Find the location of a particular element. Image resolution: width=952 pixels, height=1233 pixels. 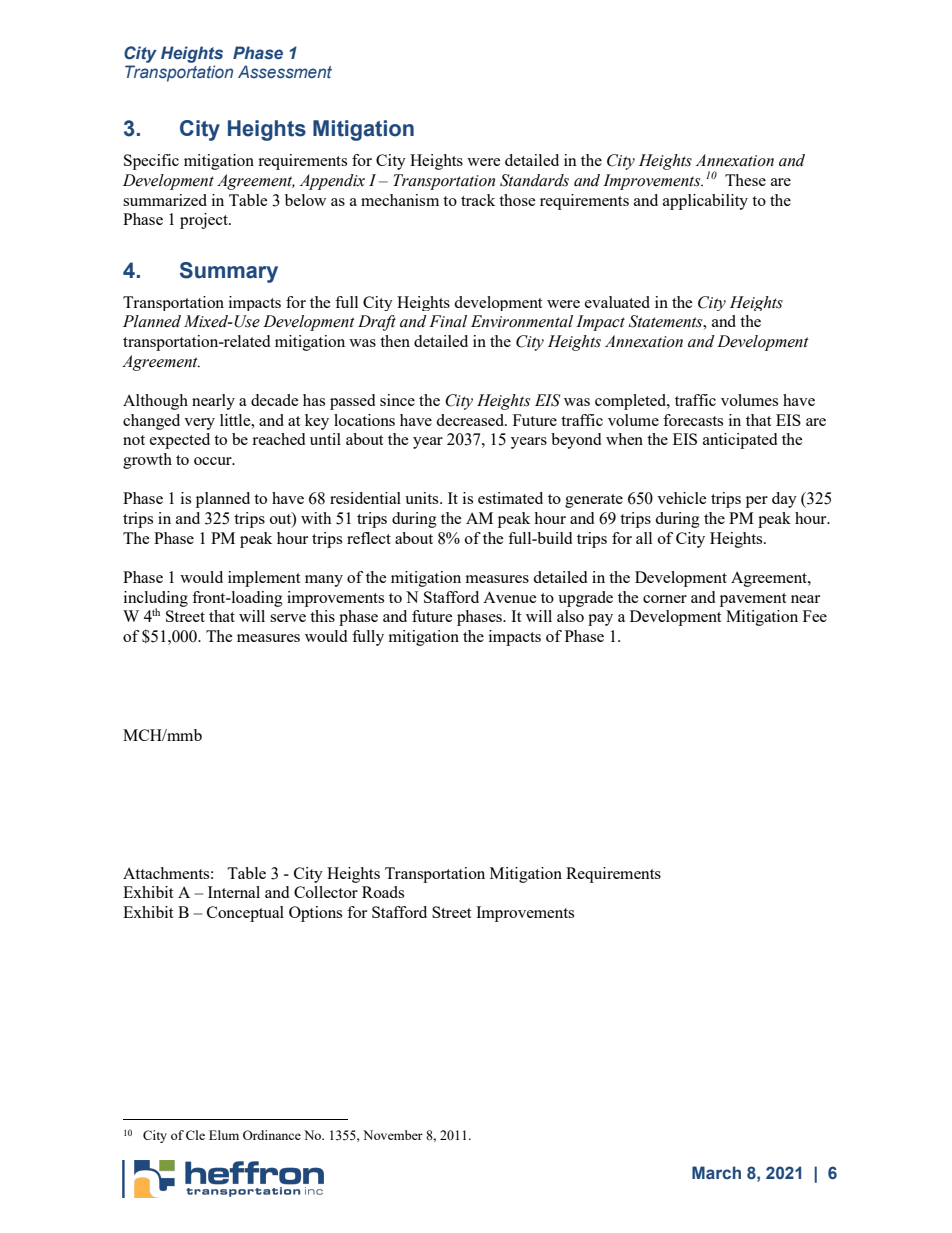

Assessment is located at coordinates (285, 71).
